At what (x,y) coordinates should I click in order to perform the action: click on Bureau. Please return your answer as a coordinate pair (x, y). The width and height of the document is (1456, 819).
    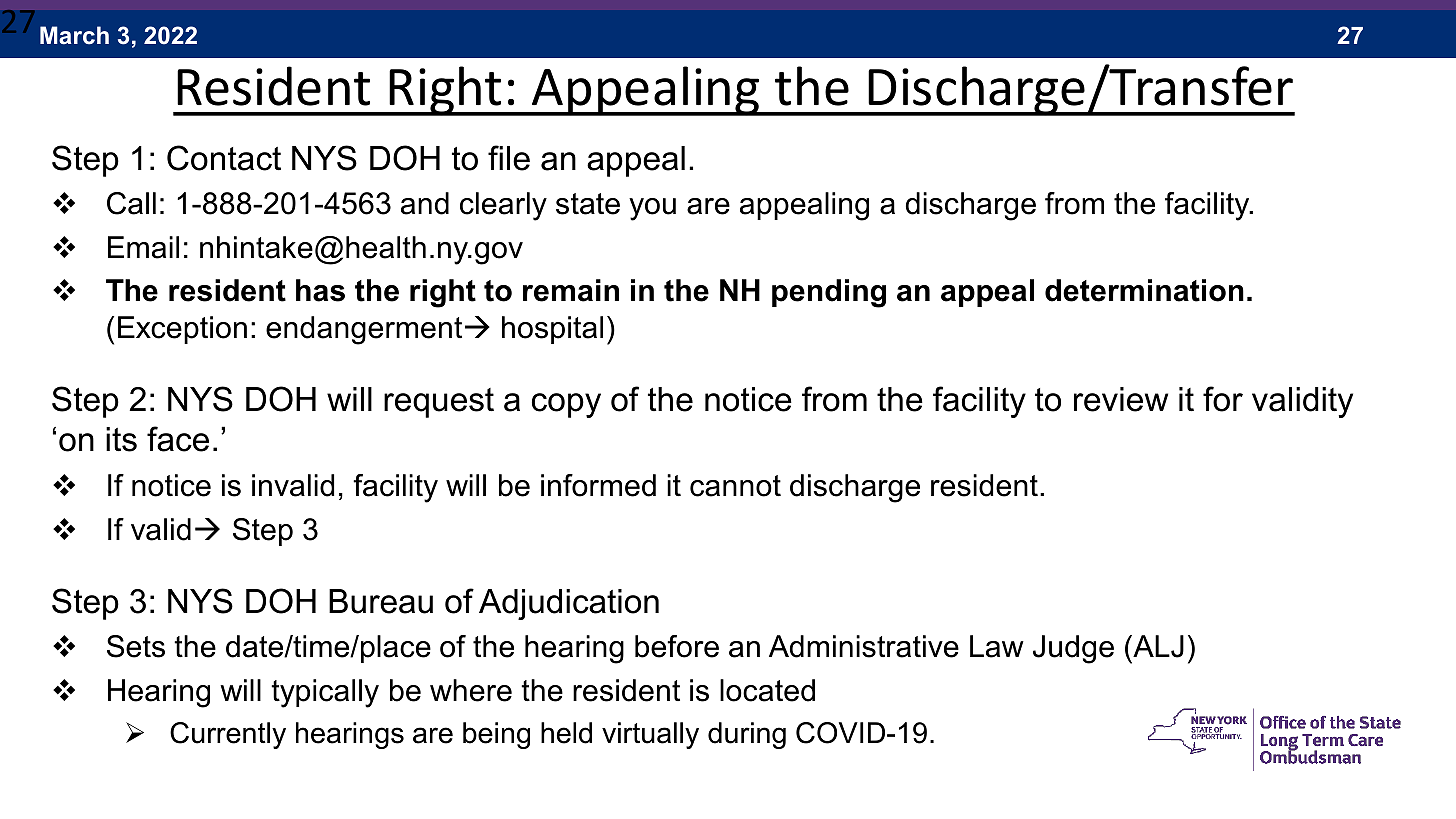
    Looking at the image, I should click on (381, 601).
